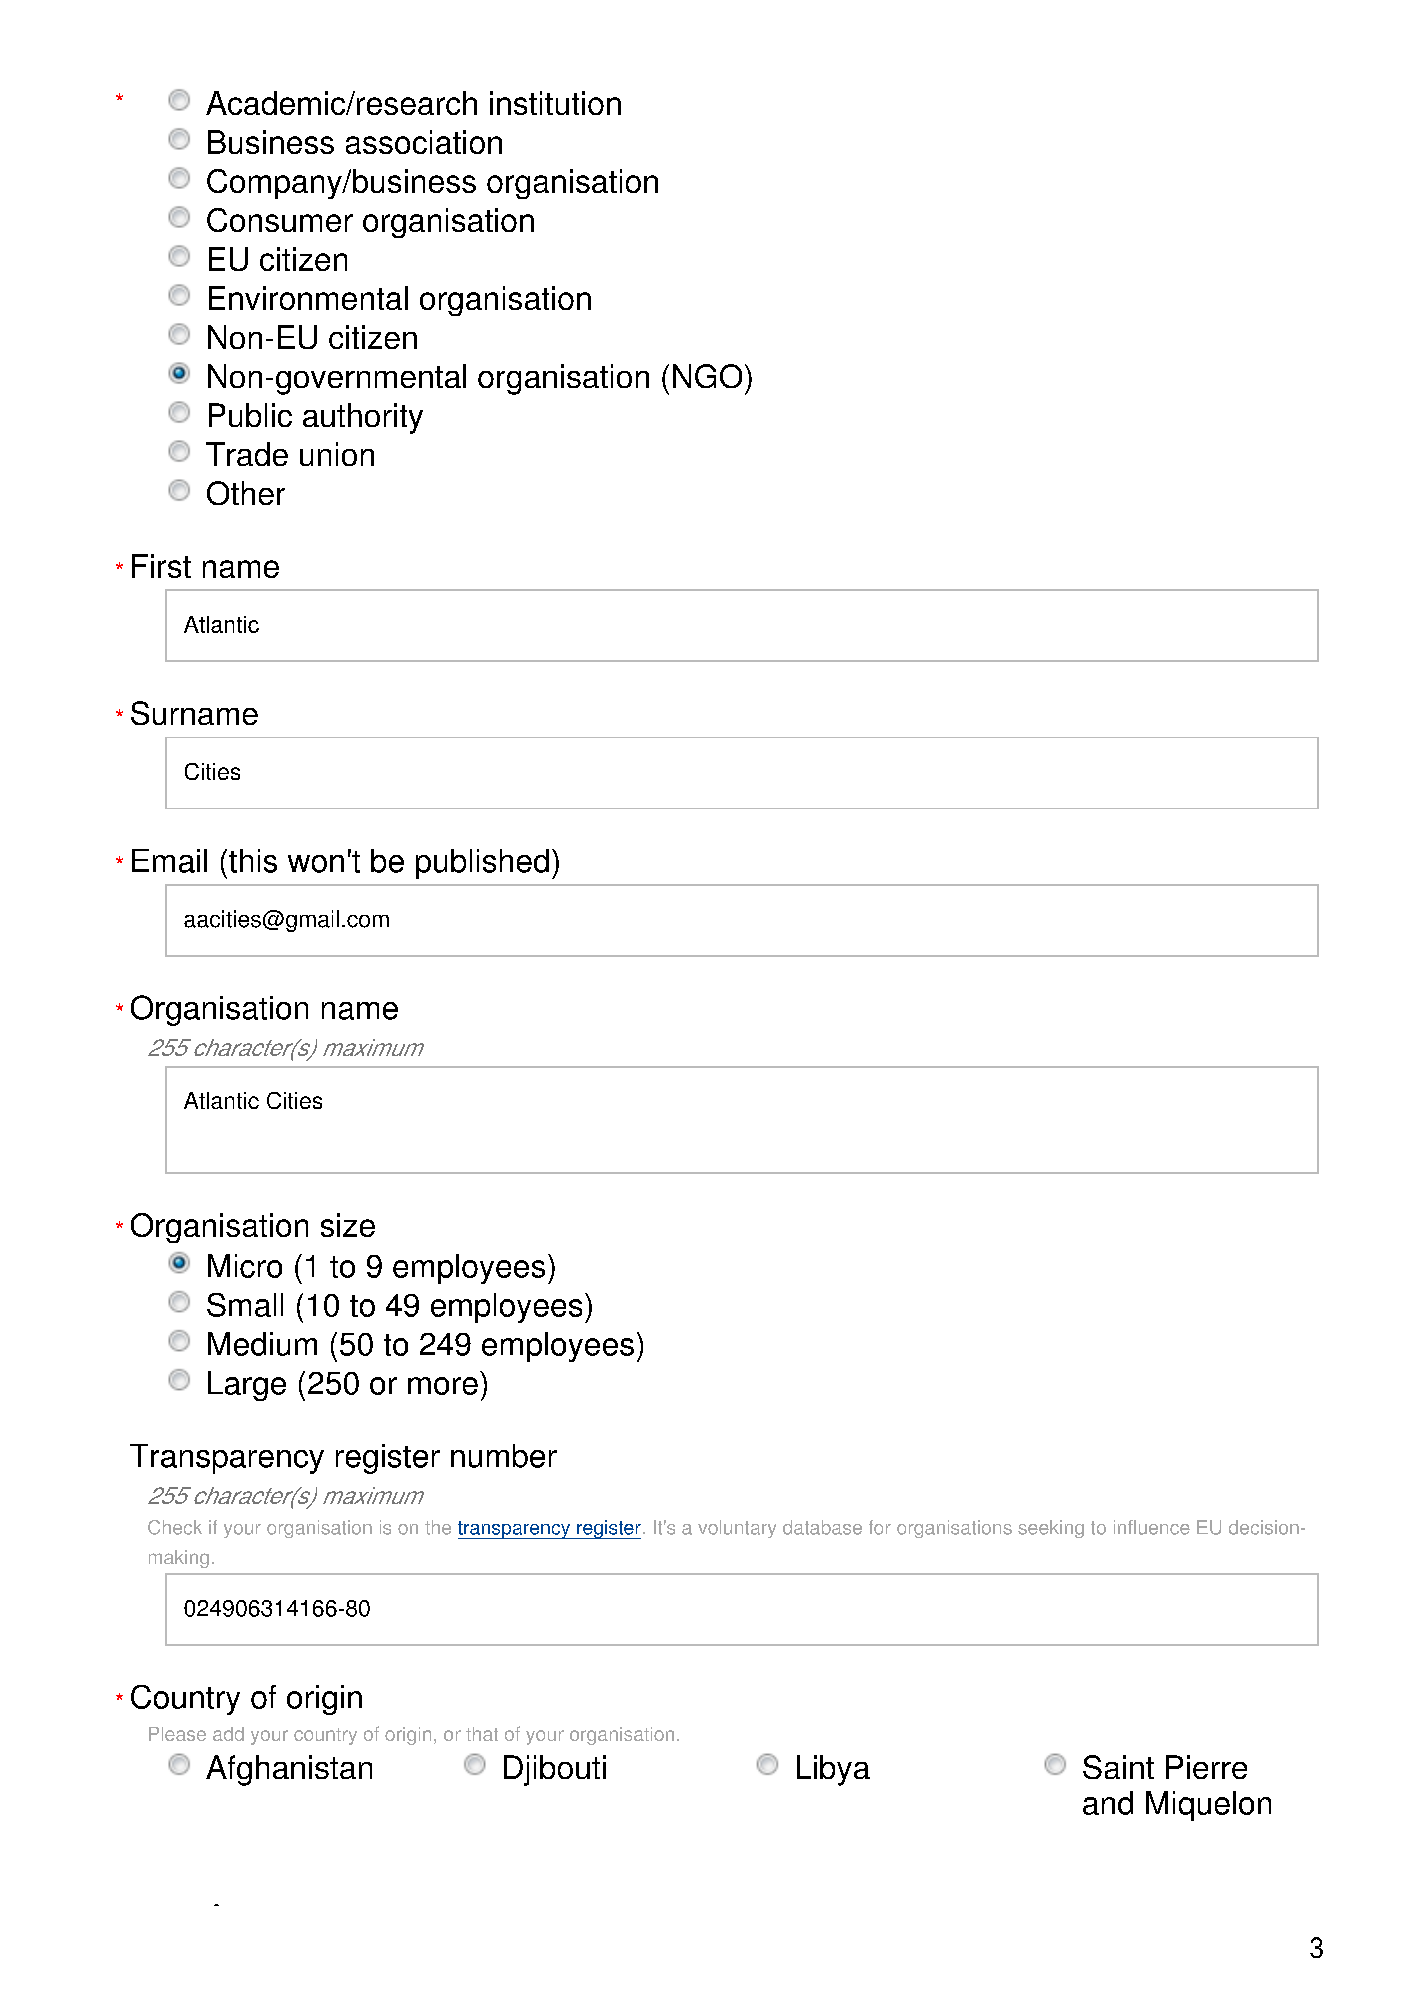 The width and height of the image is (1408, 1991). What do you see at coordinates (246, 493) in the image?
I see `Other` at bounding box center [246, 493].
